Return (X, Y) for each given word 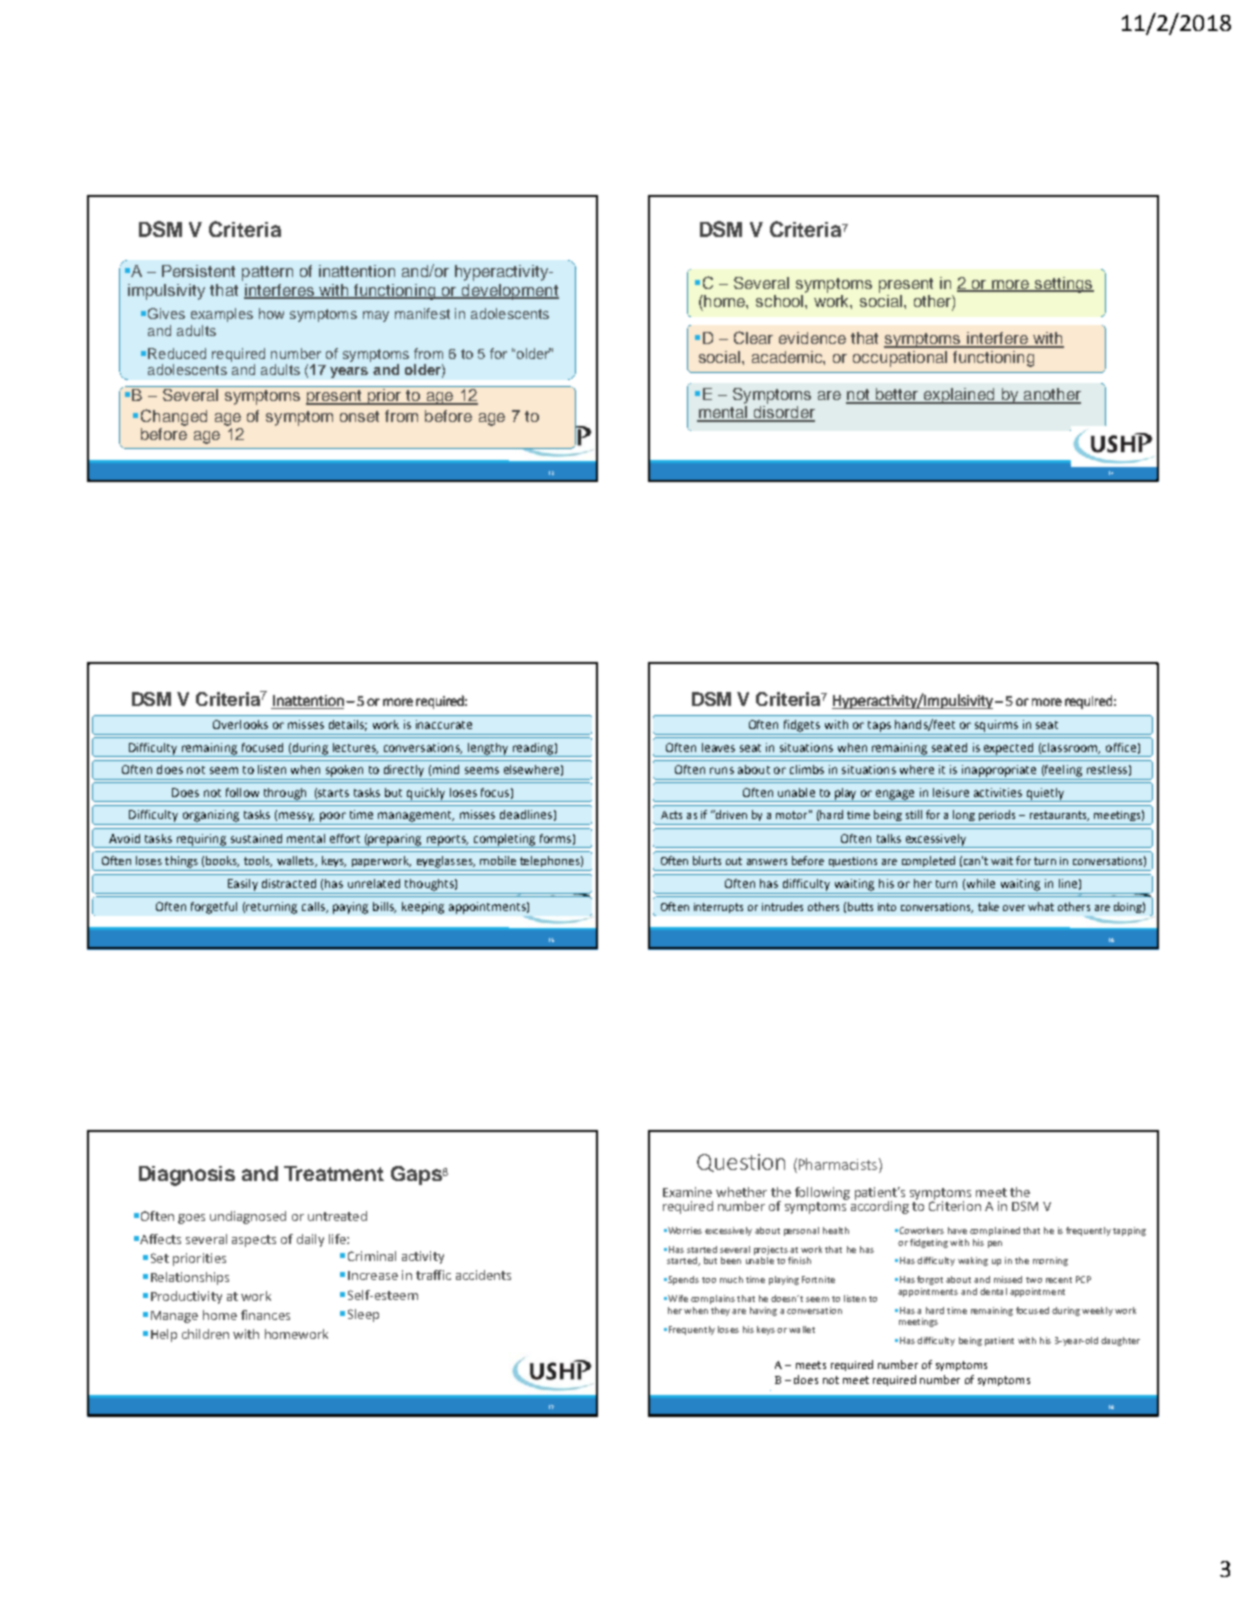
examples (222, 315)
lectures (355, 748)
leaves (718, 747)
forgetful (214, 908)
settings (1063, 285)
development (509, 292)
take (988, 906)
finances (265, 1315)
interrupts (718, 908)
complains (713, 1299)
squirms (996, 726)
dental (993, 1291)
